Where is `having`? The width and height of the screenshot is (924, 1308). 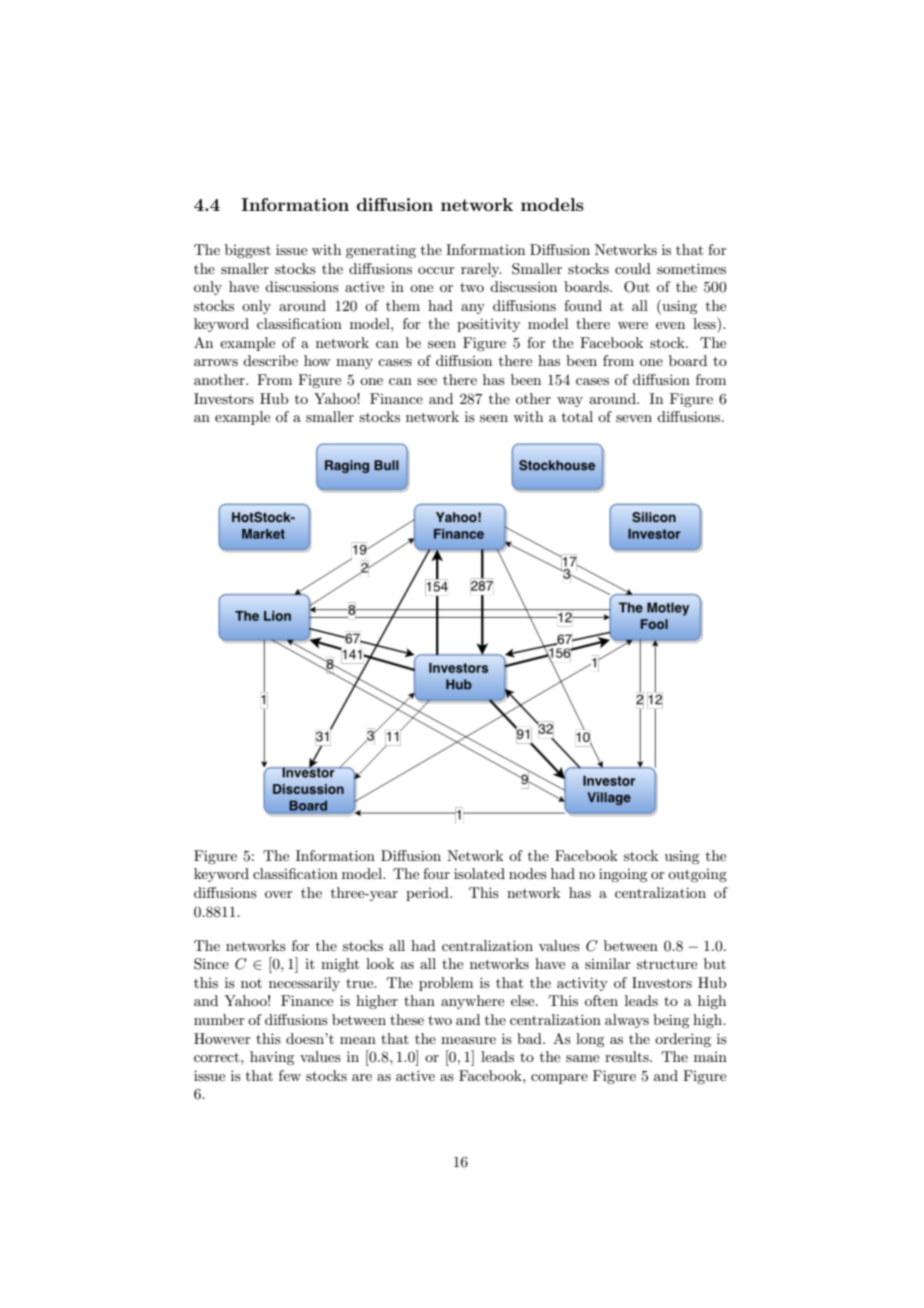 having is located at coordinates (272, 1058).
